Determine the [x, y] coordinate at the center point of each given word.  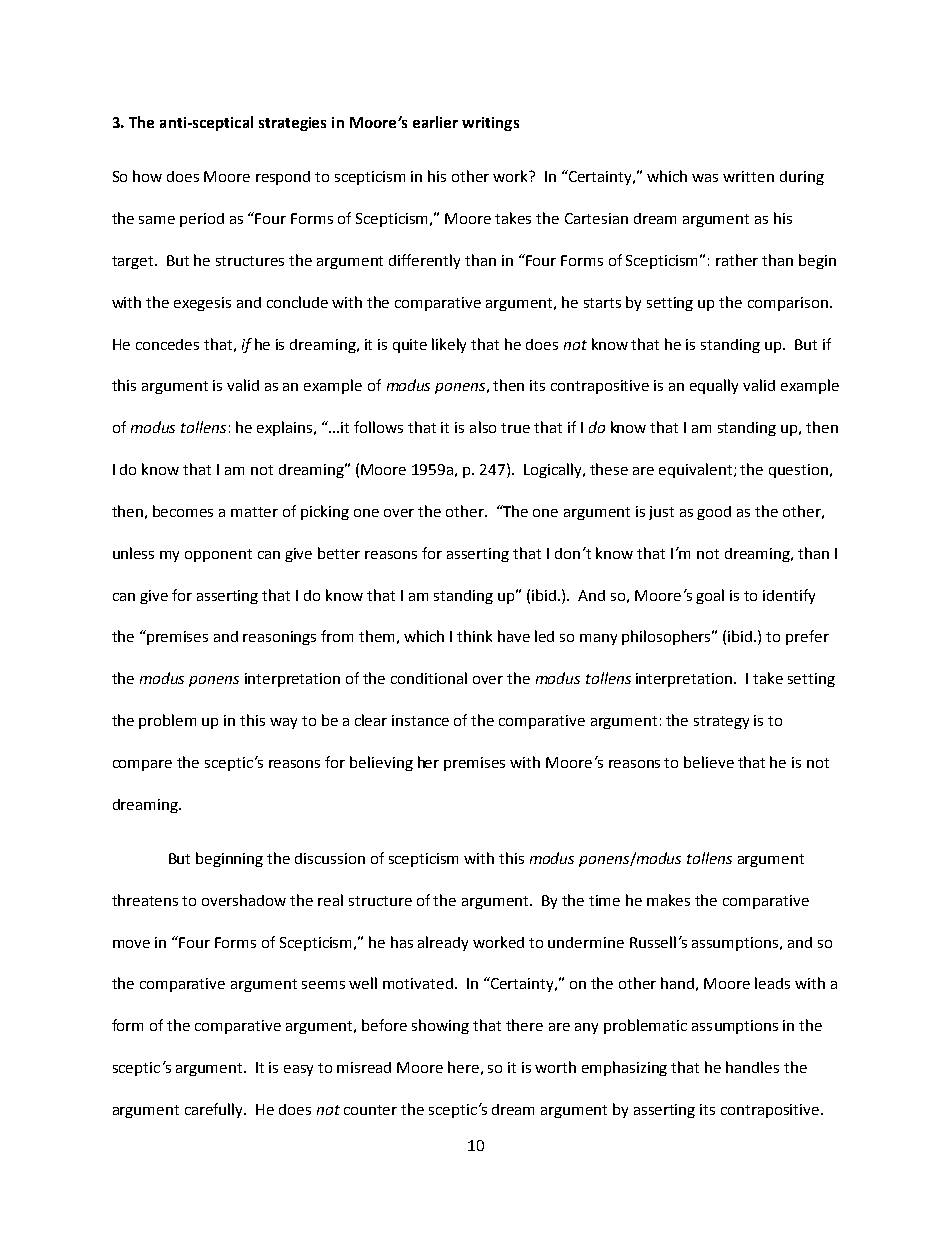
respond [283, 178]
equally [714, 386]
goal [710, 596]
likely [449, 345]
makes [668, 900]
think [474, 636]
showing [440, 1026]
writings [490, 124]
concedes [167, 344]
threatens [145, 900]
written [748, 176]
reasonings [279, 638]
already [443, 943]
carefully [215, 1110]
